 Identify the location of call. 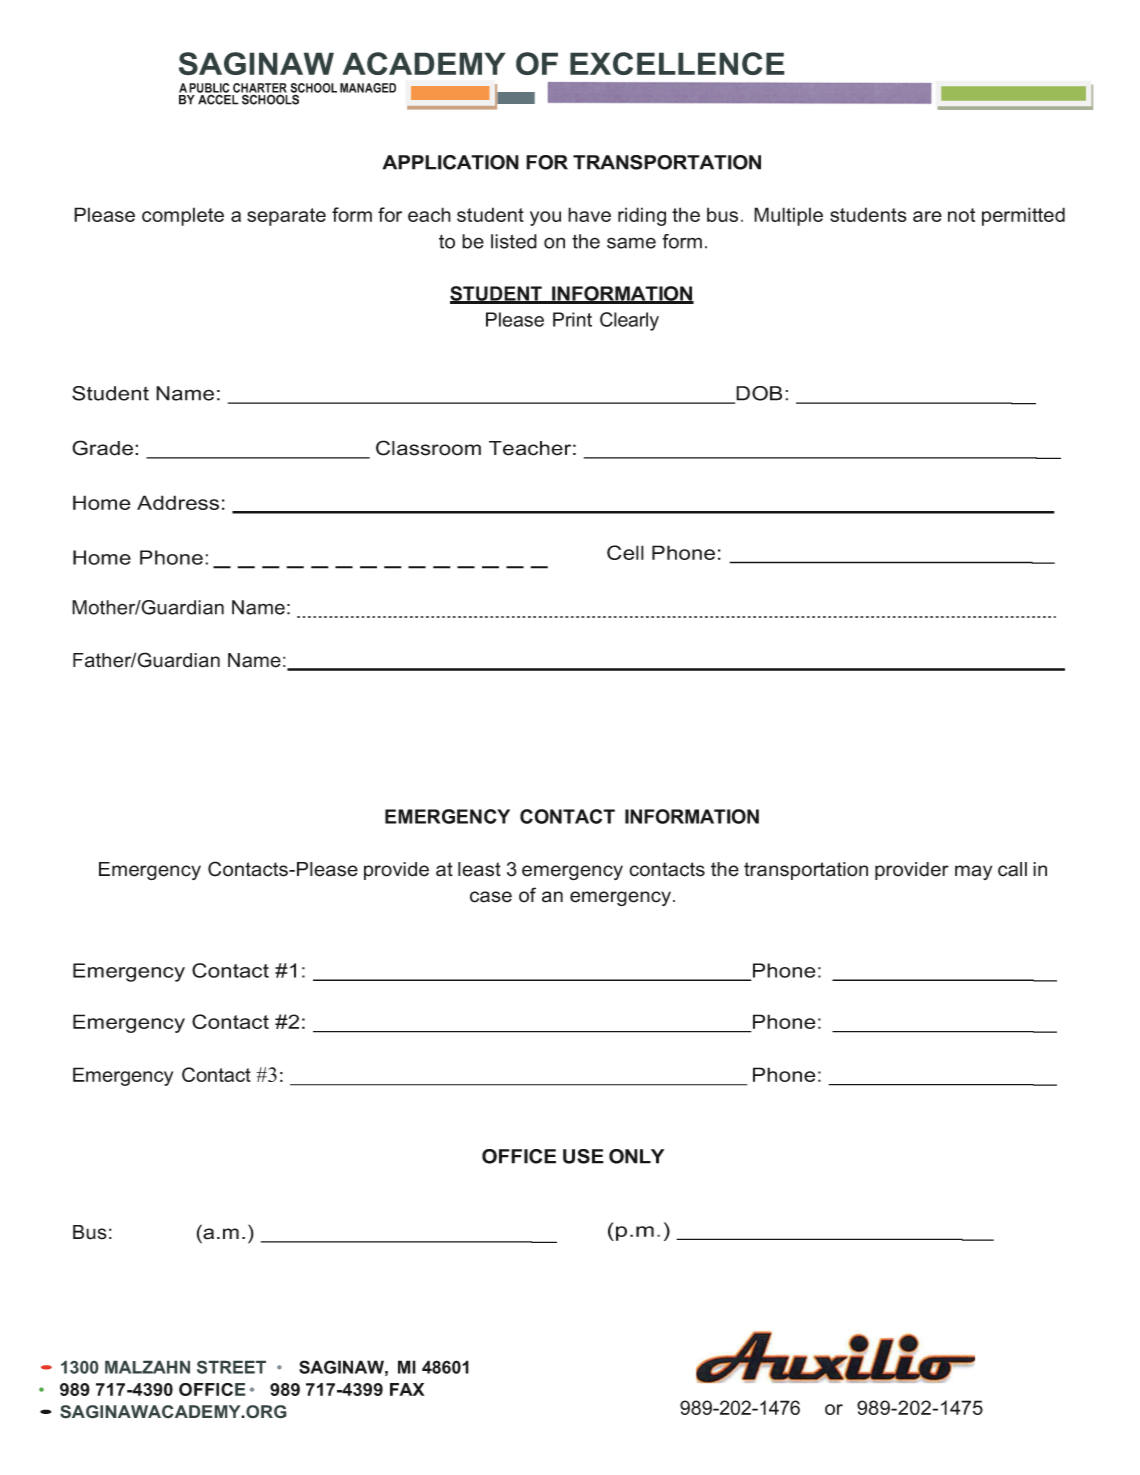
(1012, 869).
